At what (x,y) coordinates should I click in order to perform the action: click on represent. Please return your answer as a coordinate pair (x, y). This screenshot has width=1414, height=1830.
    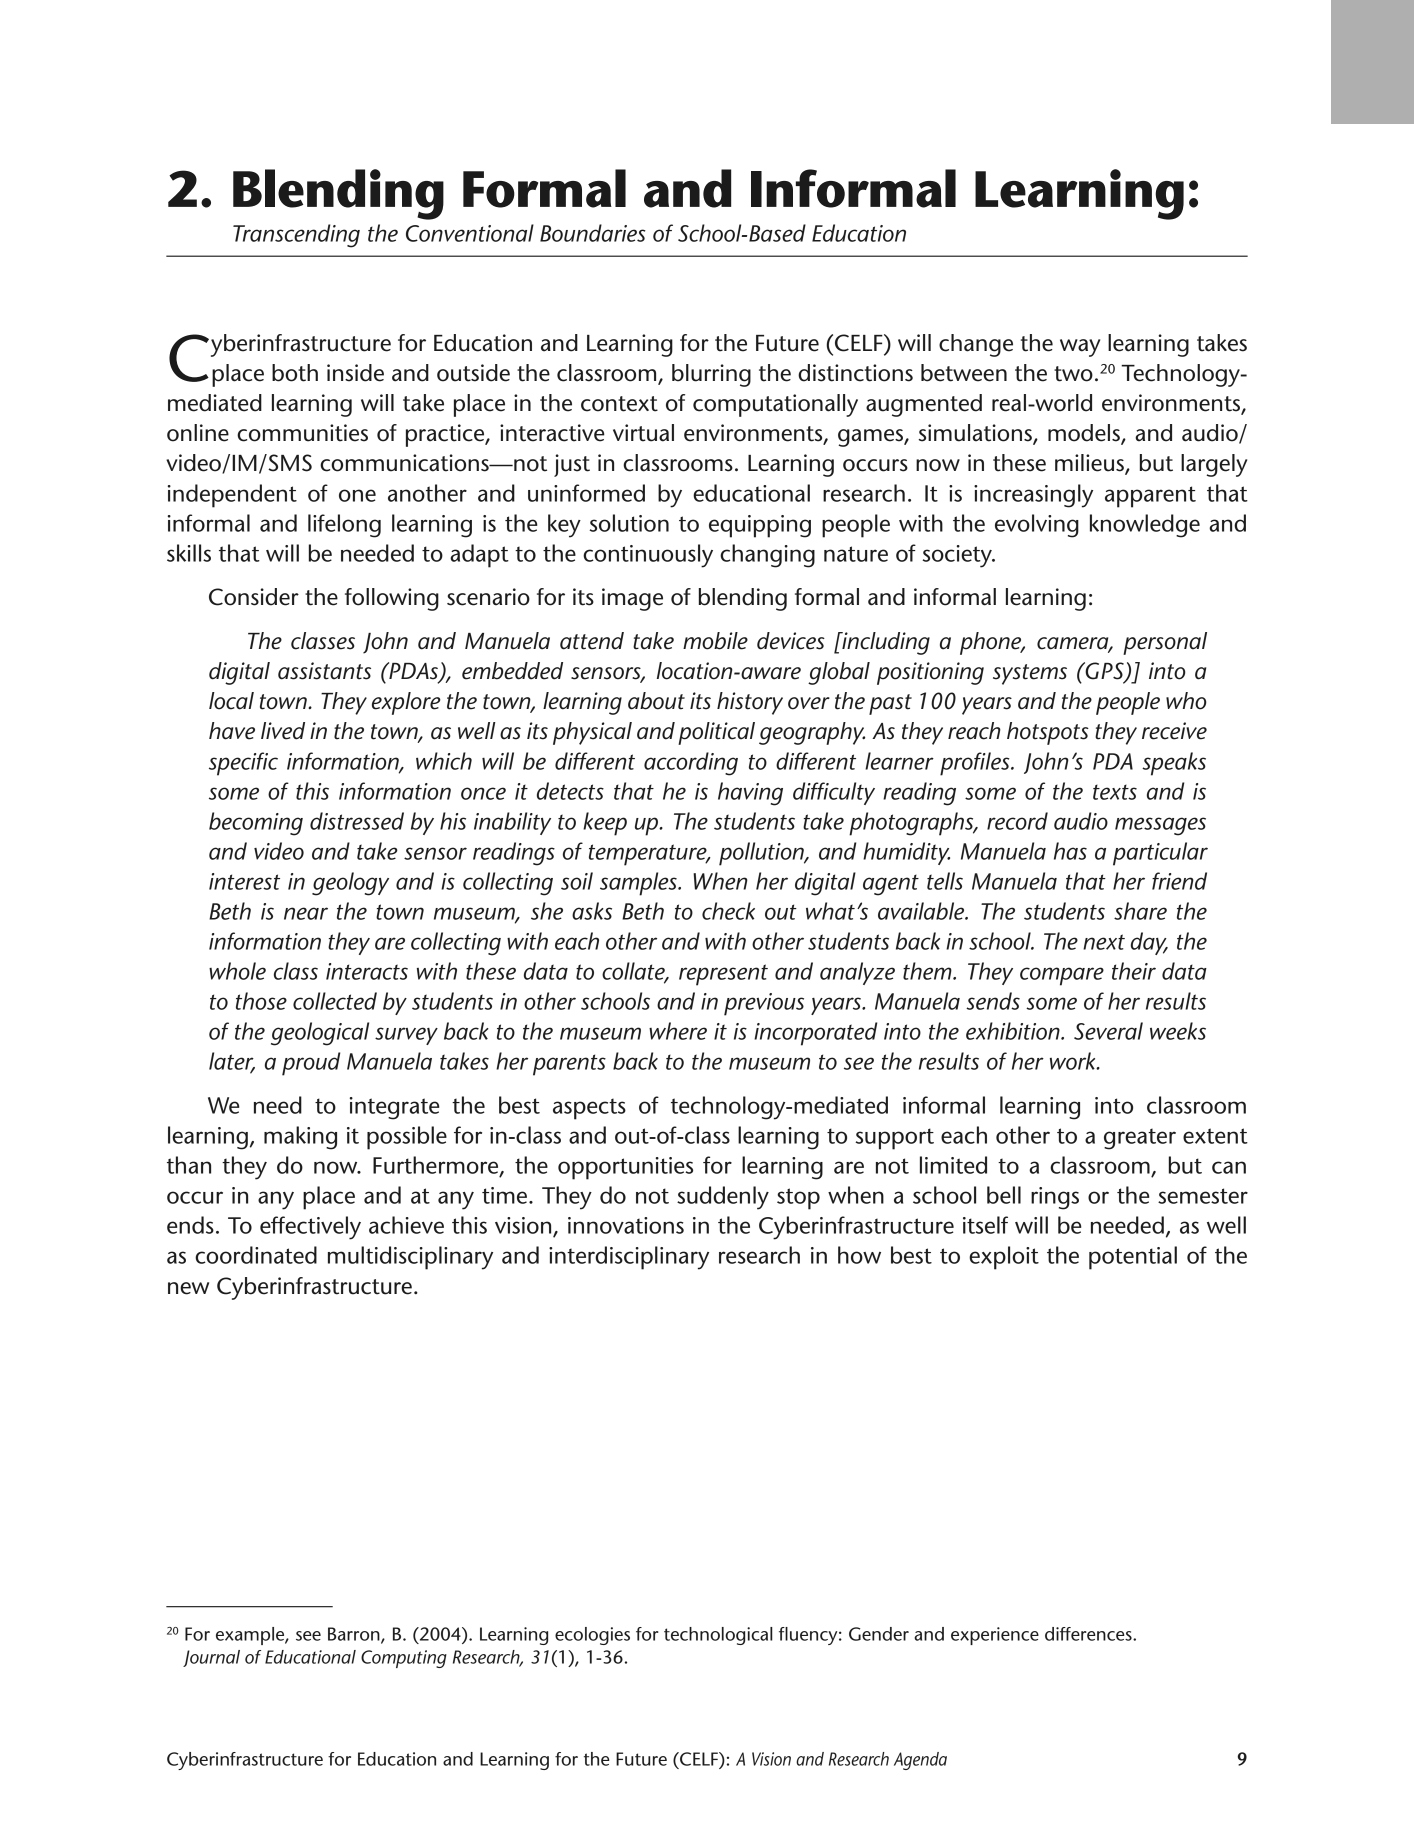
    Looking at the image, I should click on (723, 975).
